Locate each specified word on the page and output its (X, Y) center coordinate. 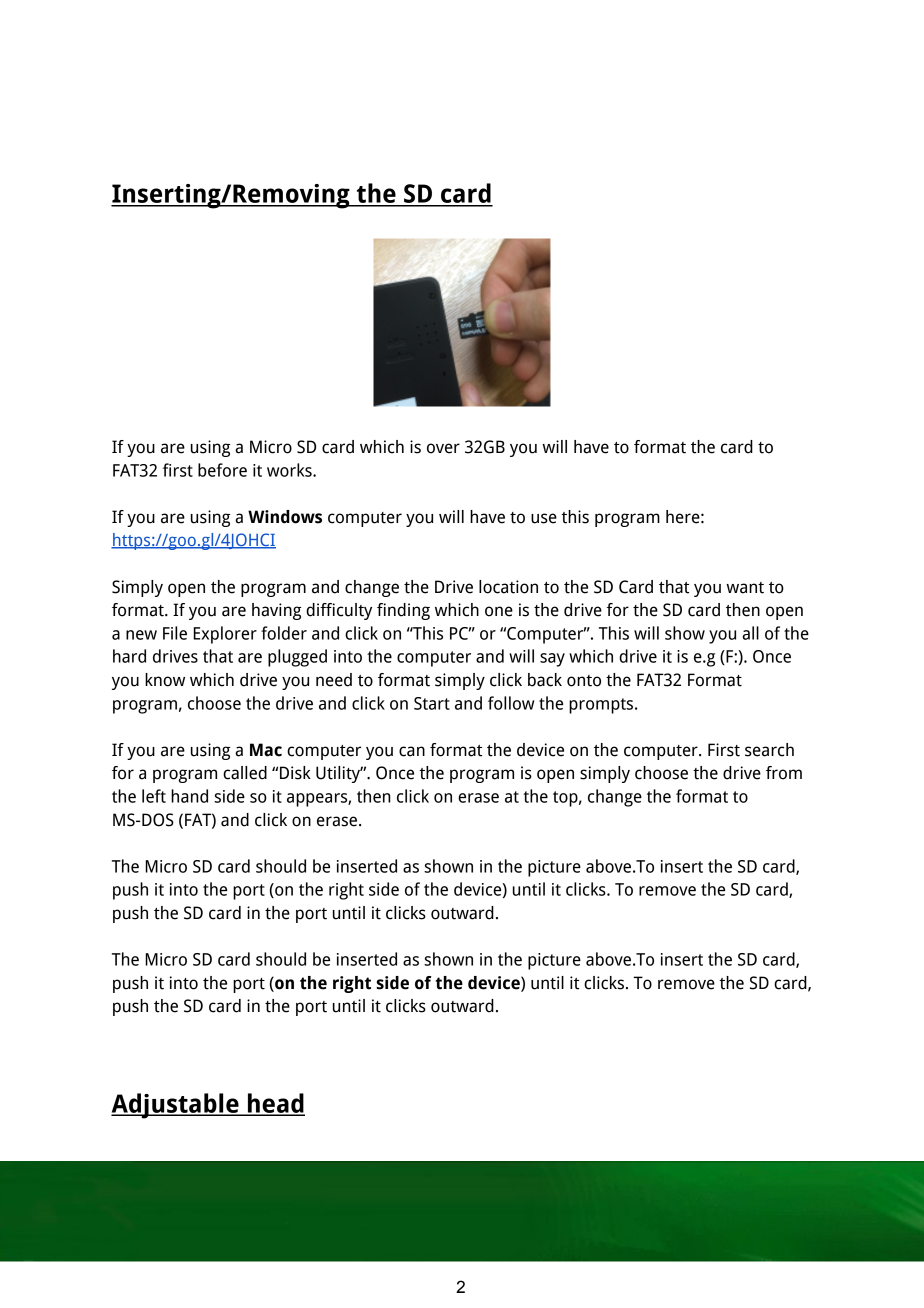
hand (189, 796)
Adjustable (176, 1106)
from (784, 773)
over (443, 448)
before (222, 470)
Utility (339, 774)
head (275, 1104)
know (165, 680)
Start (432, 703)
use (544, 518)
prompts (602, 706)
